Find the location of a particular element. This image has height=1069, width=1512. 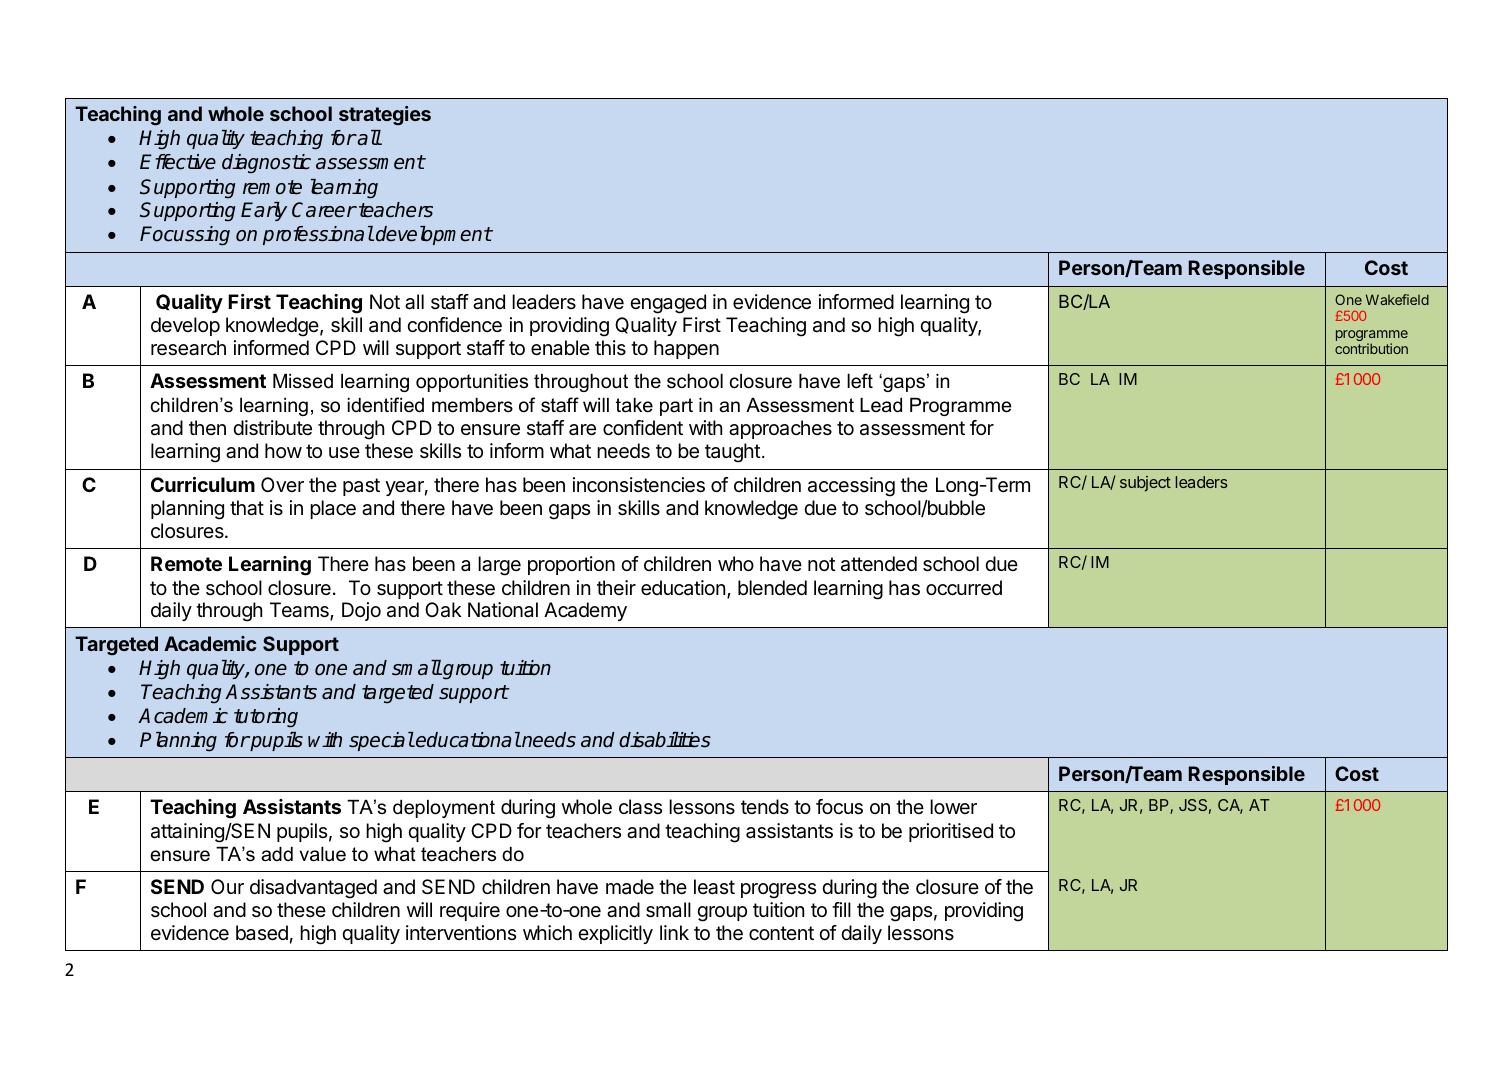

diagnostic is located at coordinates (266, 164).
